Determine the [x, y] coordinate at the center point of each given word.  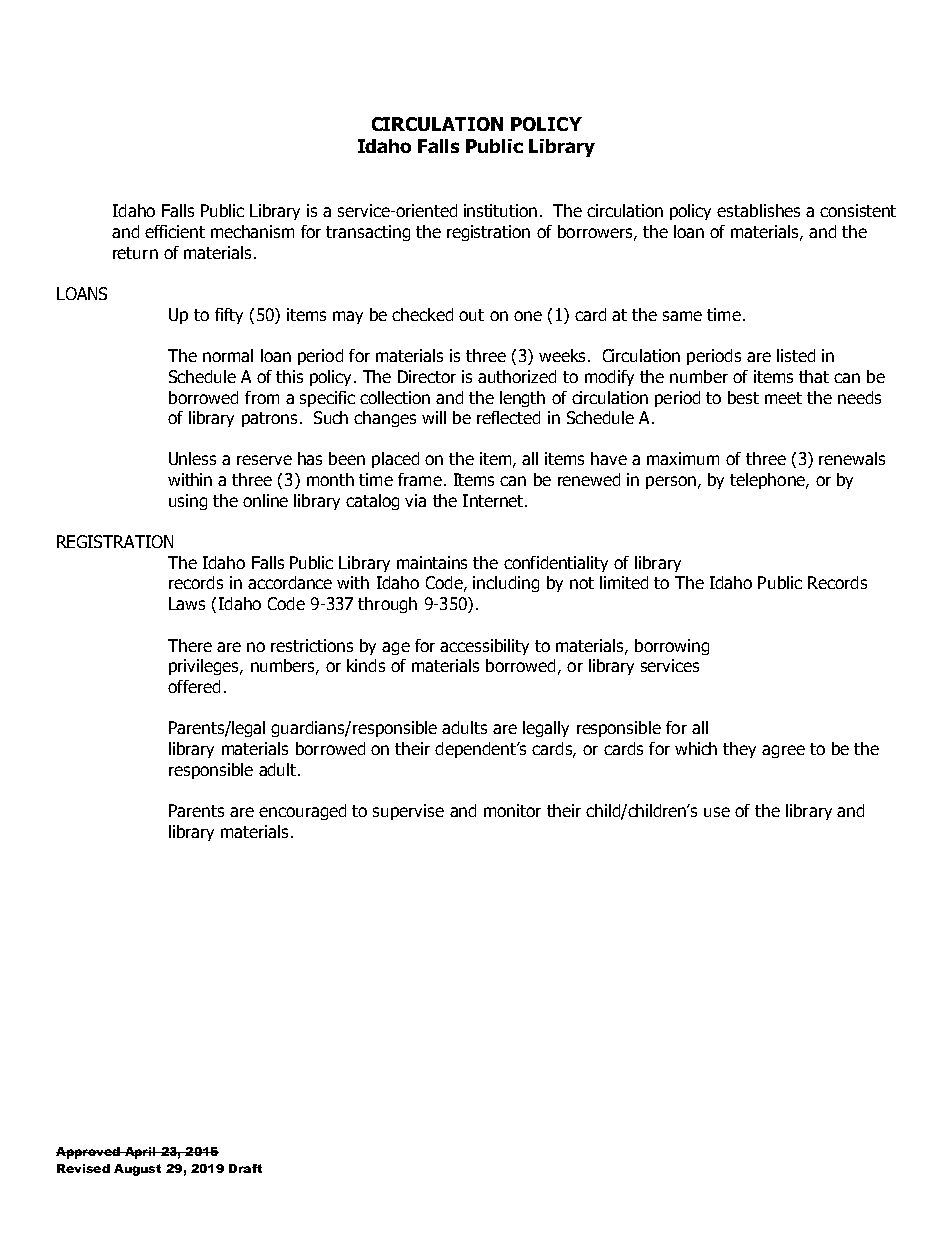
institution [500, 210]
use [717, 812]
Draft [245, 1168]
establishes [758, 210]
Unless [192, 458]
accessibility [484, 647]
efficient [175, 231]
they [739, 750]
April [140, 1153]
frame [420, 479]
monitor [512, 810]
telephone [768, 481]
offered [194, 686]
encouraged [302, 812]
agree [783, 751]
